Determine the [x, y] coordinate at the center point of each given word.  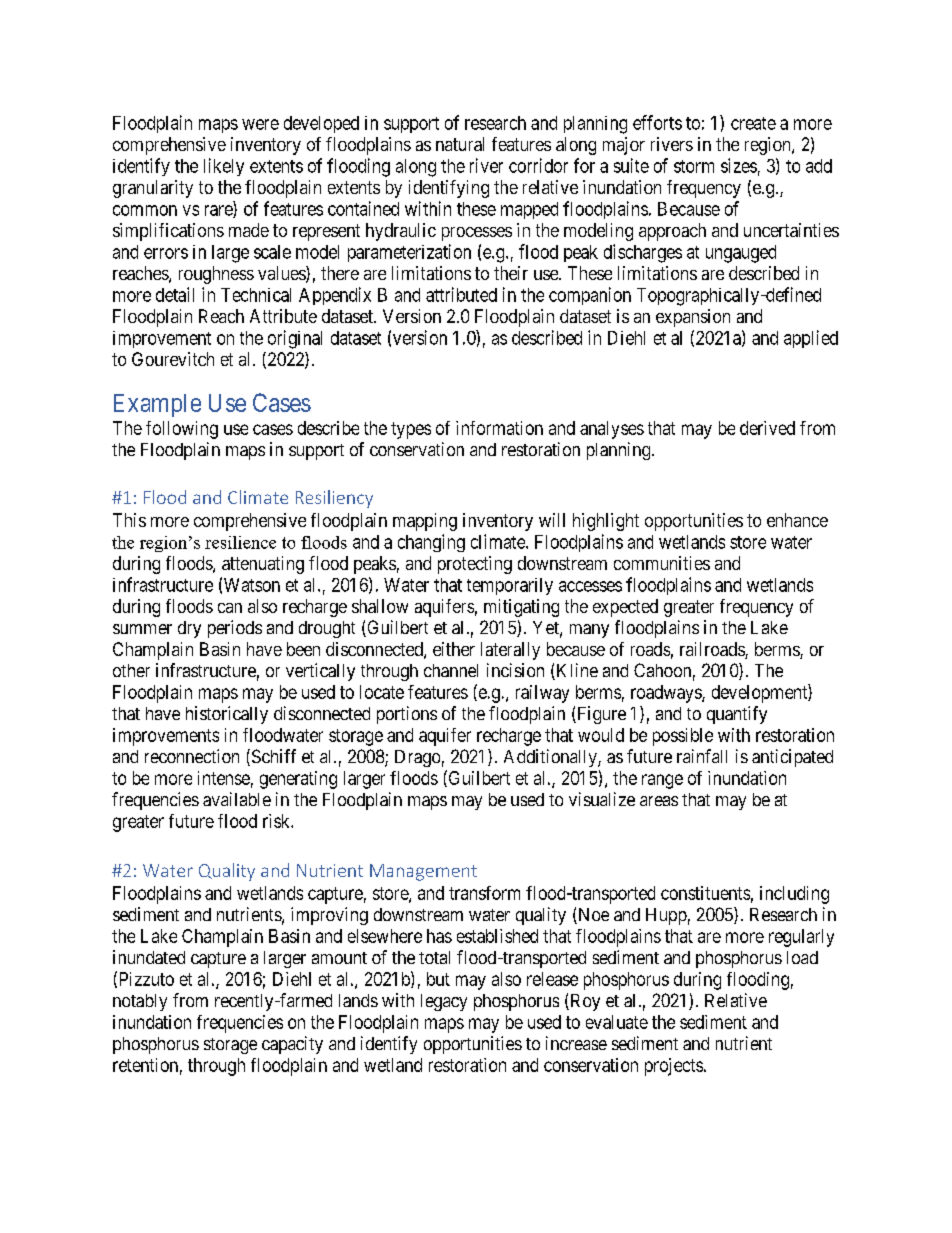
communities [662, 563]
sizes [739, 165]
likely [224, 167]
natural [460, 144]
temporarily [510, 586]
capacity [292, 1045]
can [230, 608]
